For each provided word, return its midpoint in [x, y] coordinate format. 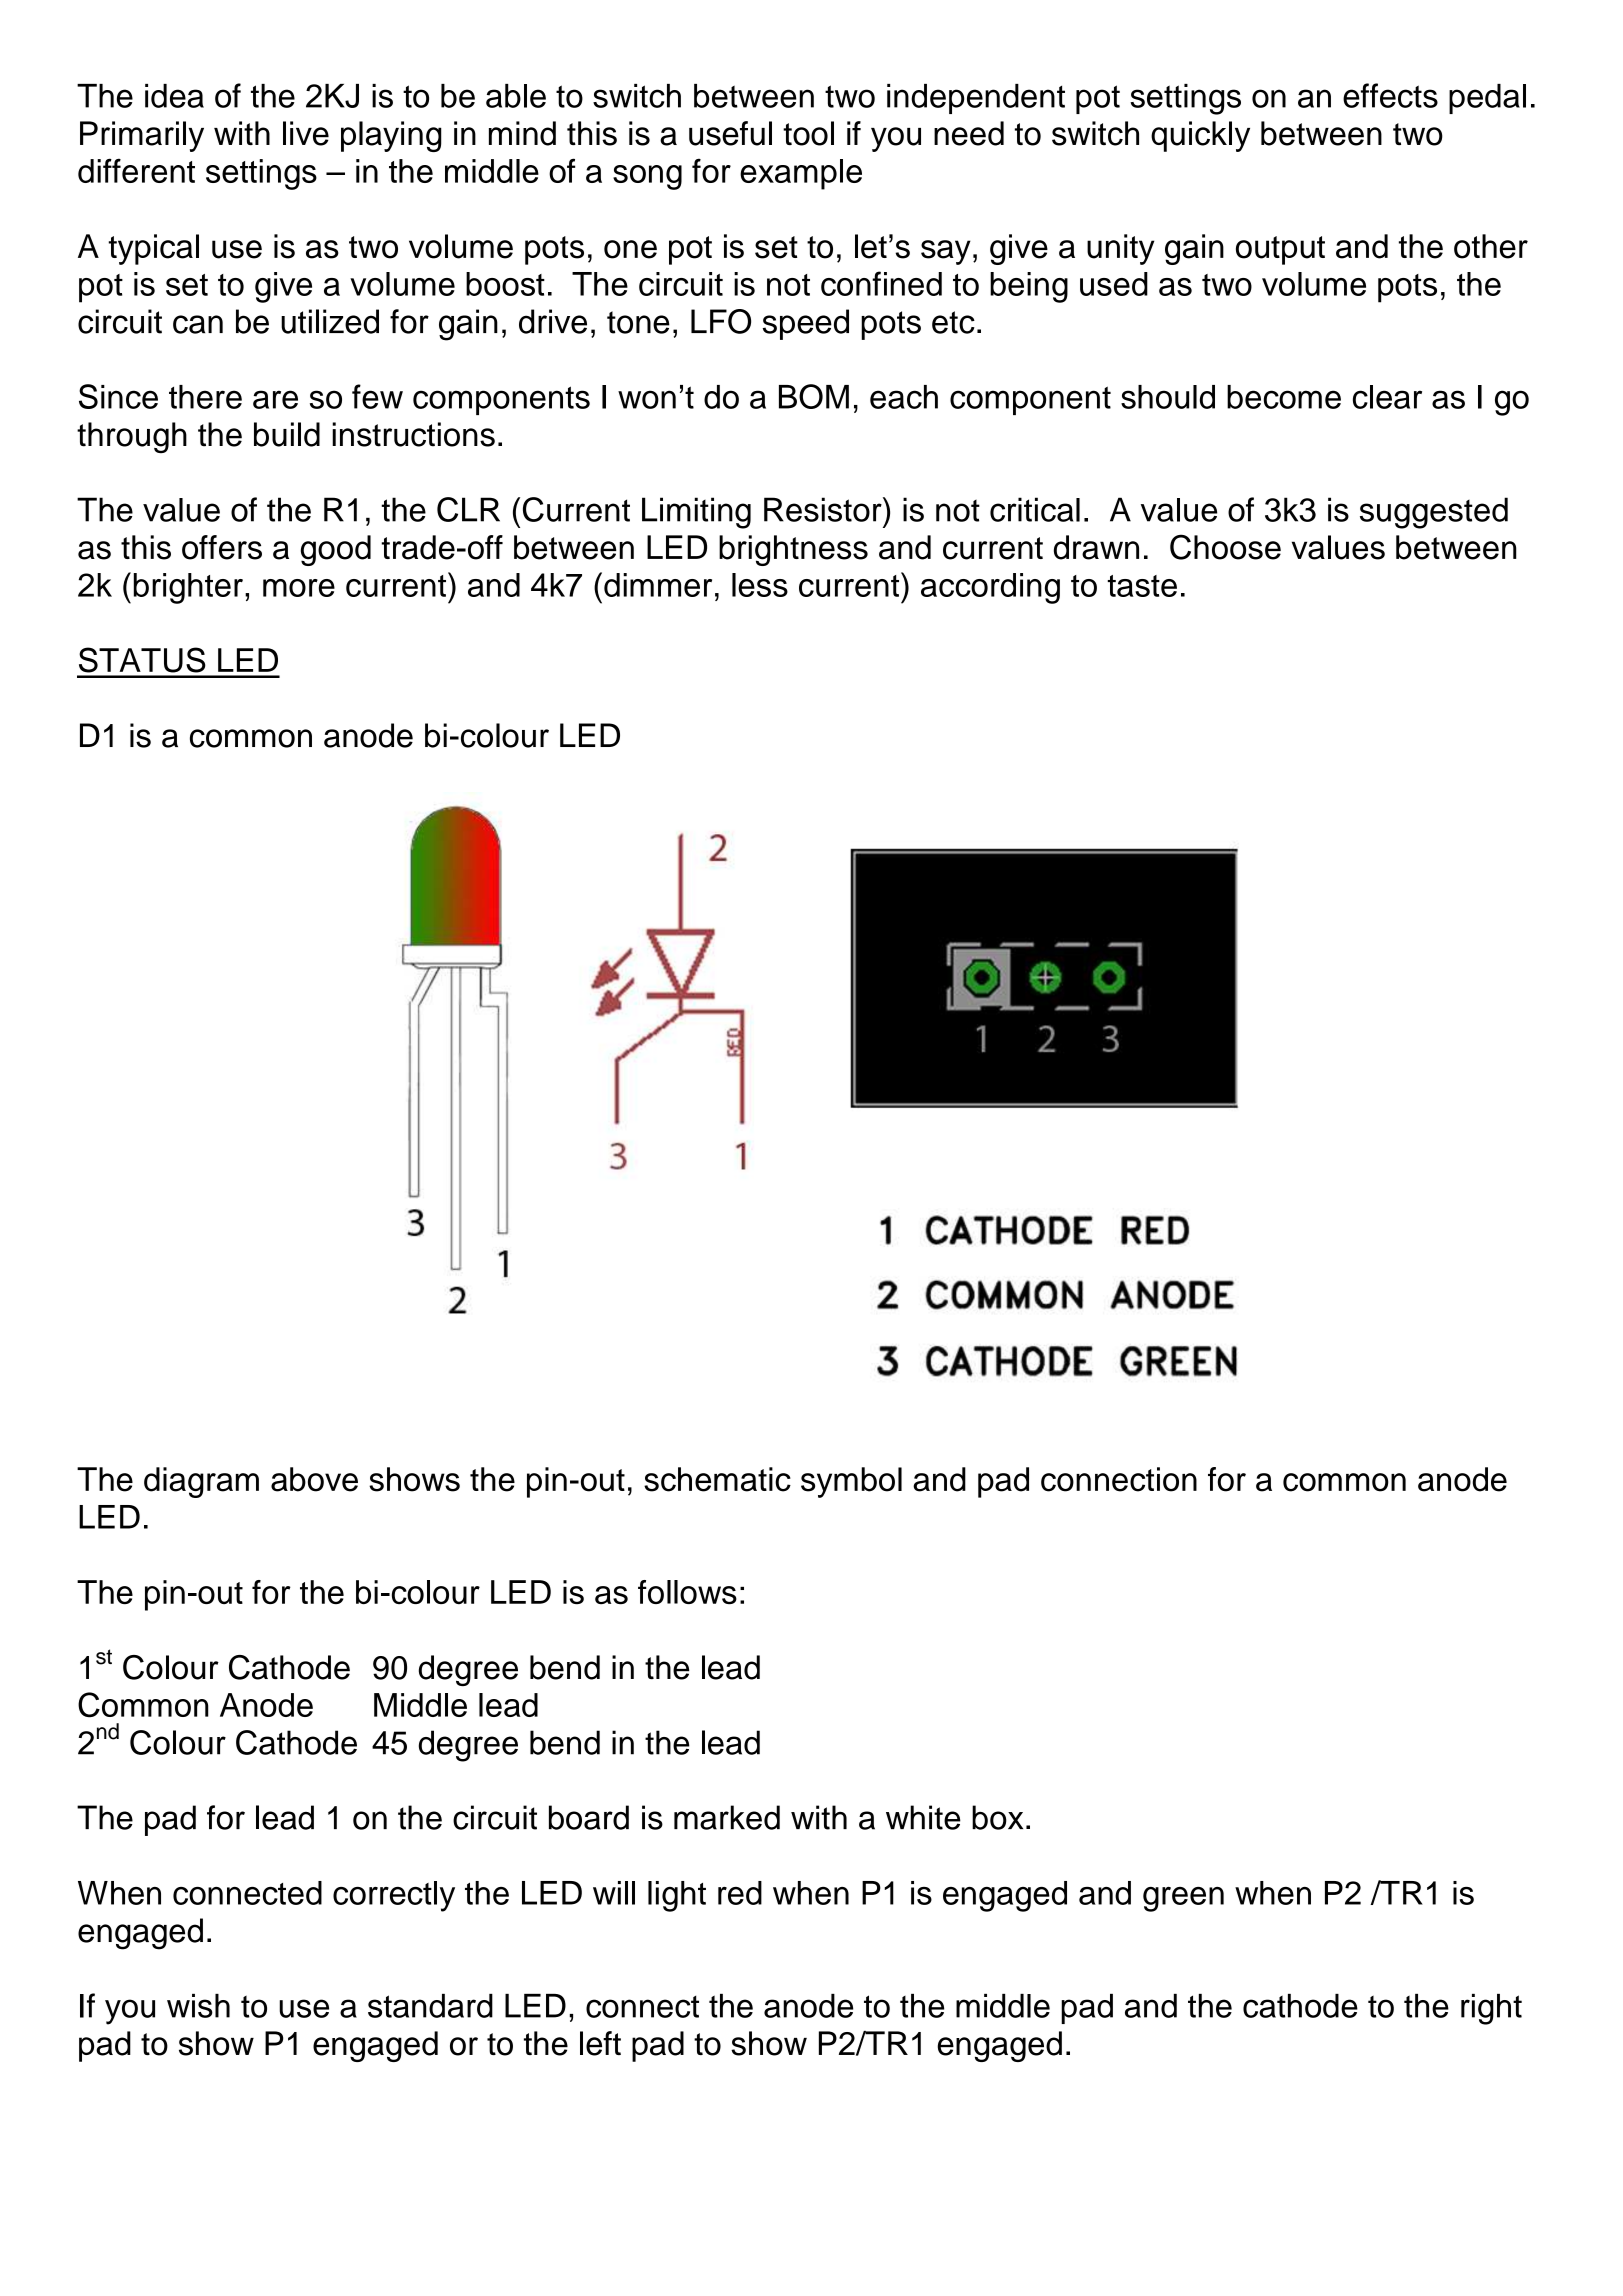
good [336, 550]
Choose [1225, 547]
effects [1390, 95]
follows [687, 1592]
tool [808, 133]
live [306, 133]
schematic [717, 1479]
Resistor [824, 509]
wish [198, 2006]
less [760, 585]
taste [1142, 586]
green [1183, 1899]
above [314, 1479]
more [299, 588]
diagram [201, 1482]
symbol [851, 1482]
